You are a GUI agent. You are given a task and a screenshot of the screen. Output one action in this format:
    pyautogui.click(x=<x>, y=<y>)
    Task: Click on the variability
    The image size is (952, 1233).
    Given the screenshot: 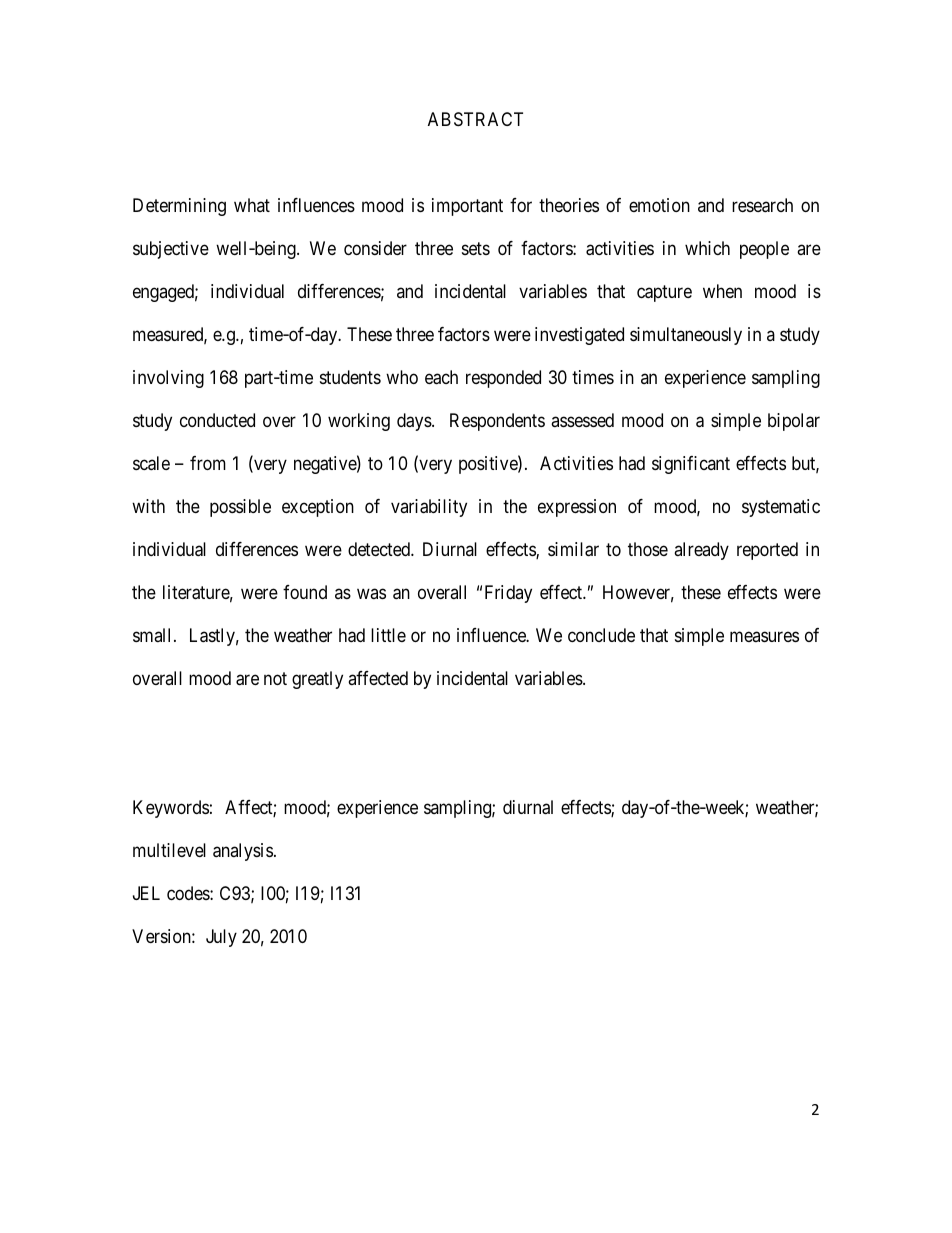 What is the action you would take?
    pyautogui.click(x=429, y=508)
